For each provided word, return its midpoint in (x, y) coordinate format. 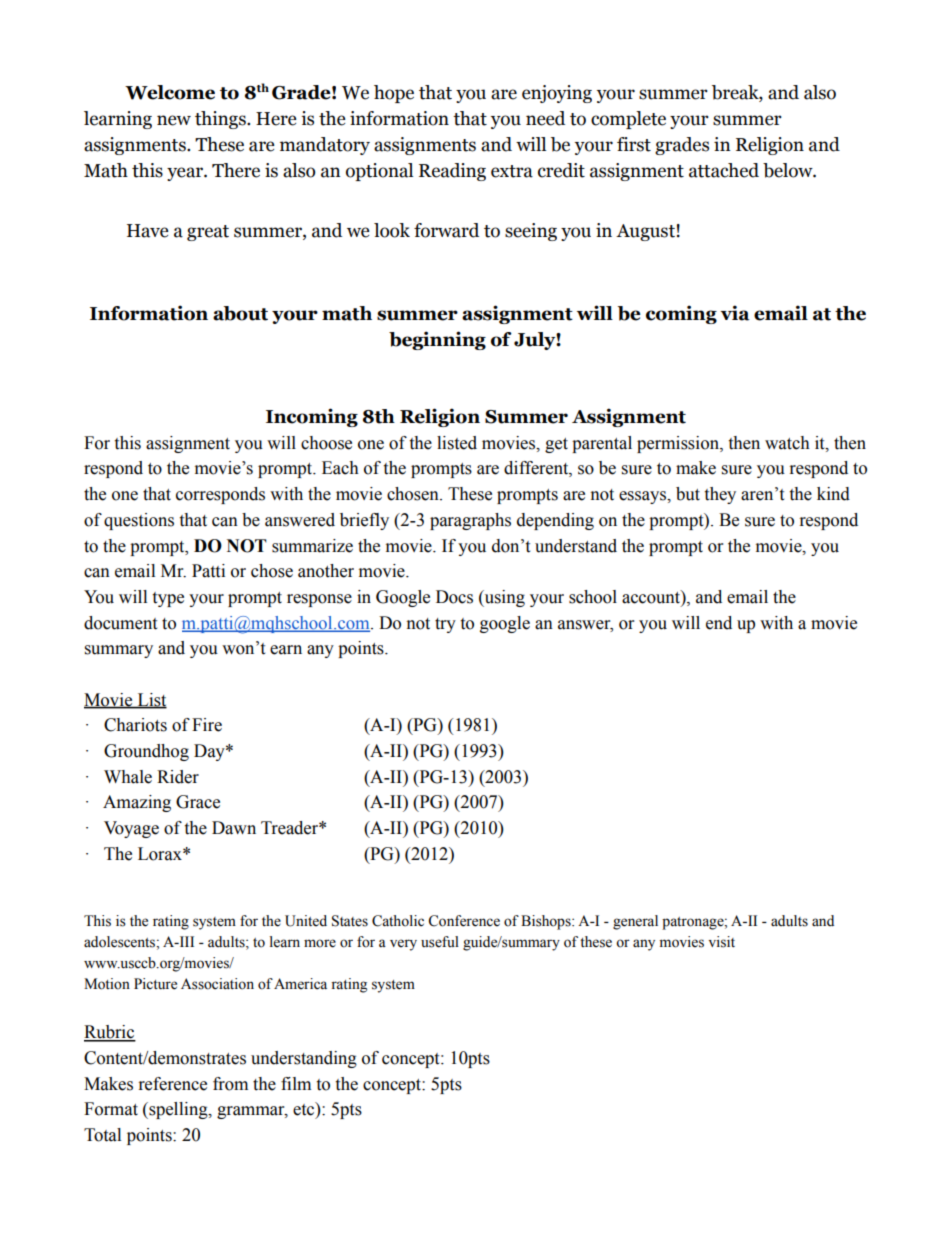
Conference (464, 921)
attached (724, 170)
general (635, 922)
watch (787, 443)
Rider (178, 777)
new (174, 120)
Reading (452, 172)
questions (139, 521)
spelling (178, 1110)
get (556, 445)
